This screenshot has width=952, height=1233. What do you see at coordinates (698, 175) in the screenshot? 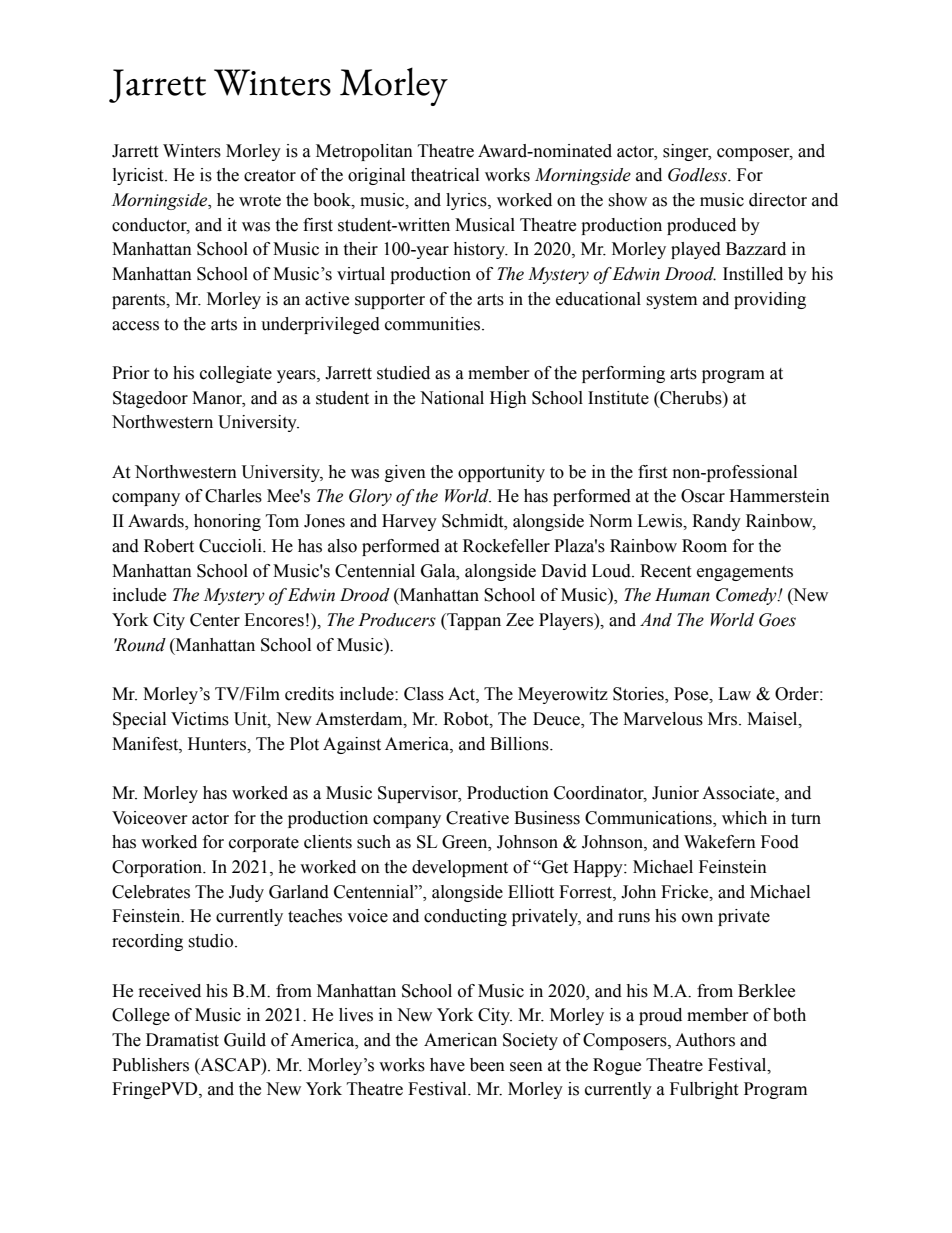
I see `Godless` at bounding box center [698, 175].
